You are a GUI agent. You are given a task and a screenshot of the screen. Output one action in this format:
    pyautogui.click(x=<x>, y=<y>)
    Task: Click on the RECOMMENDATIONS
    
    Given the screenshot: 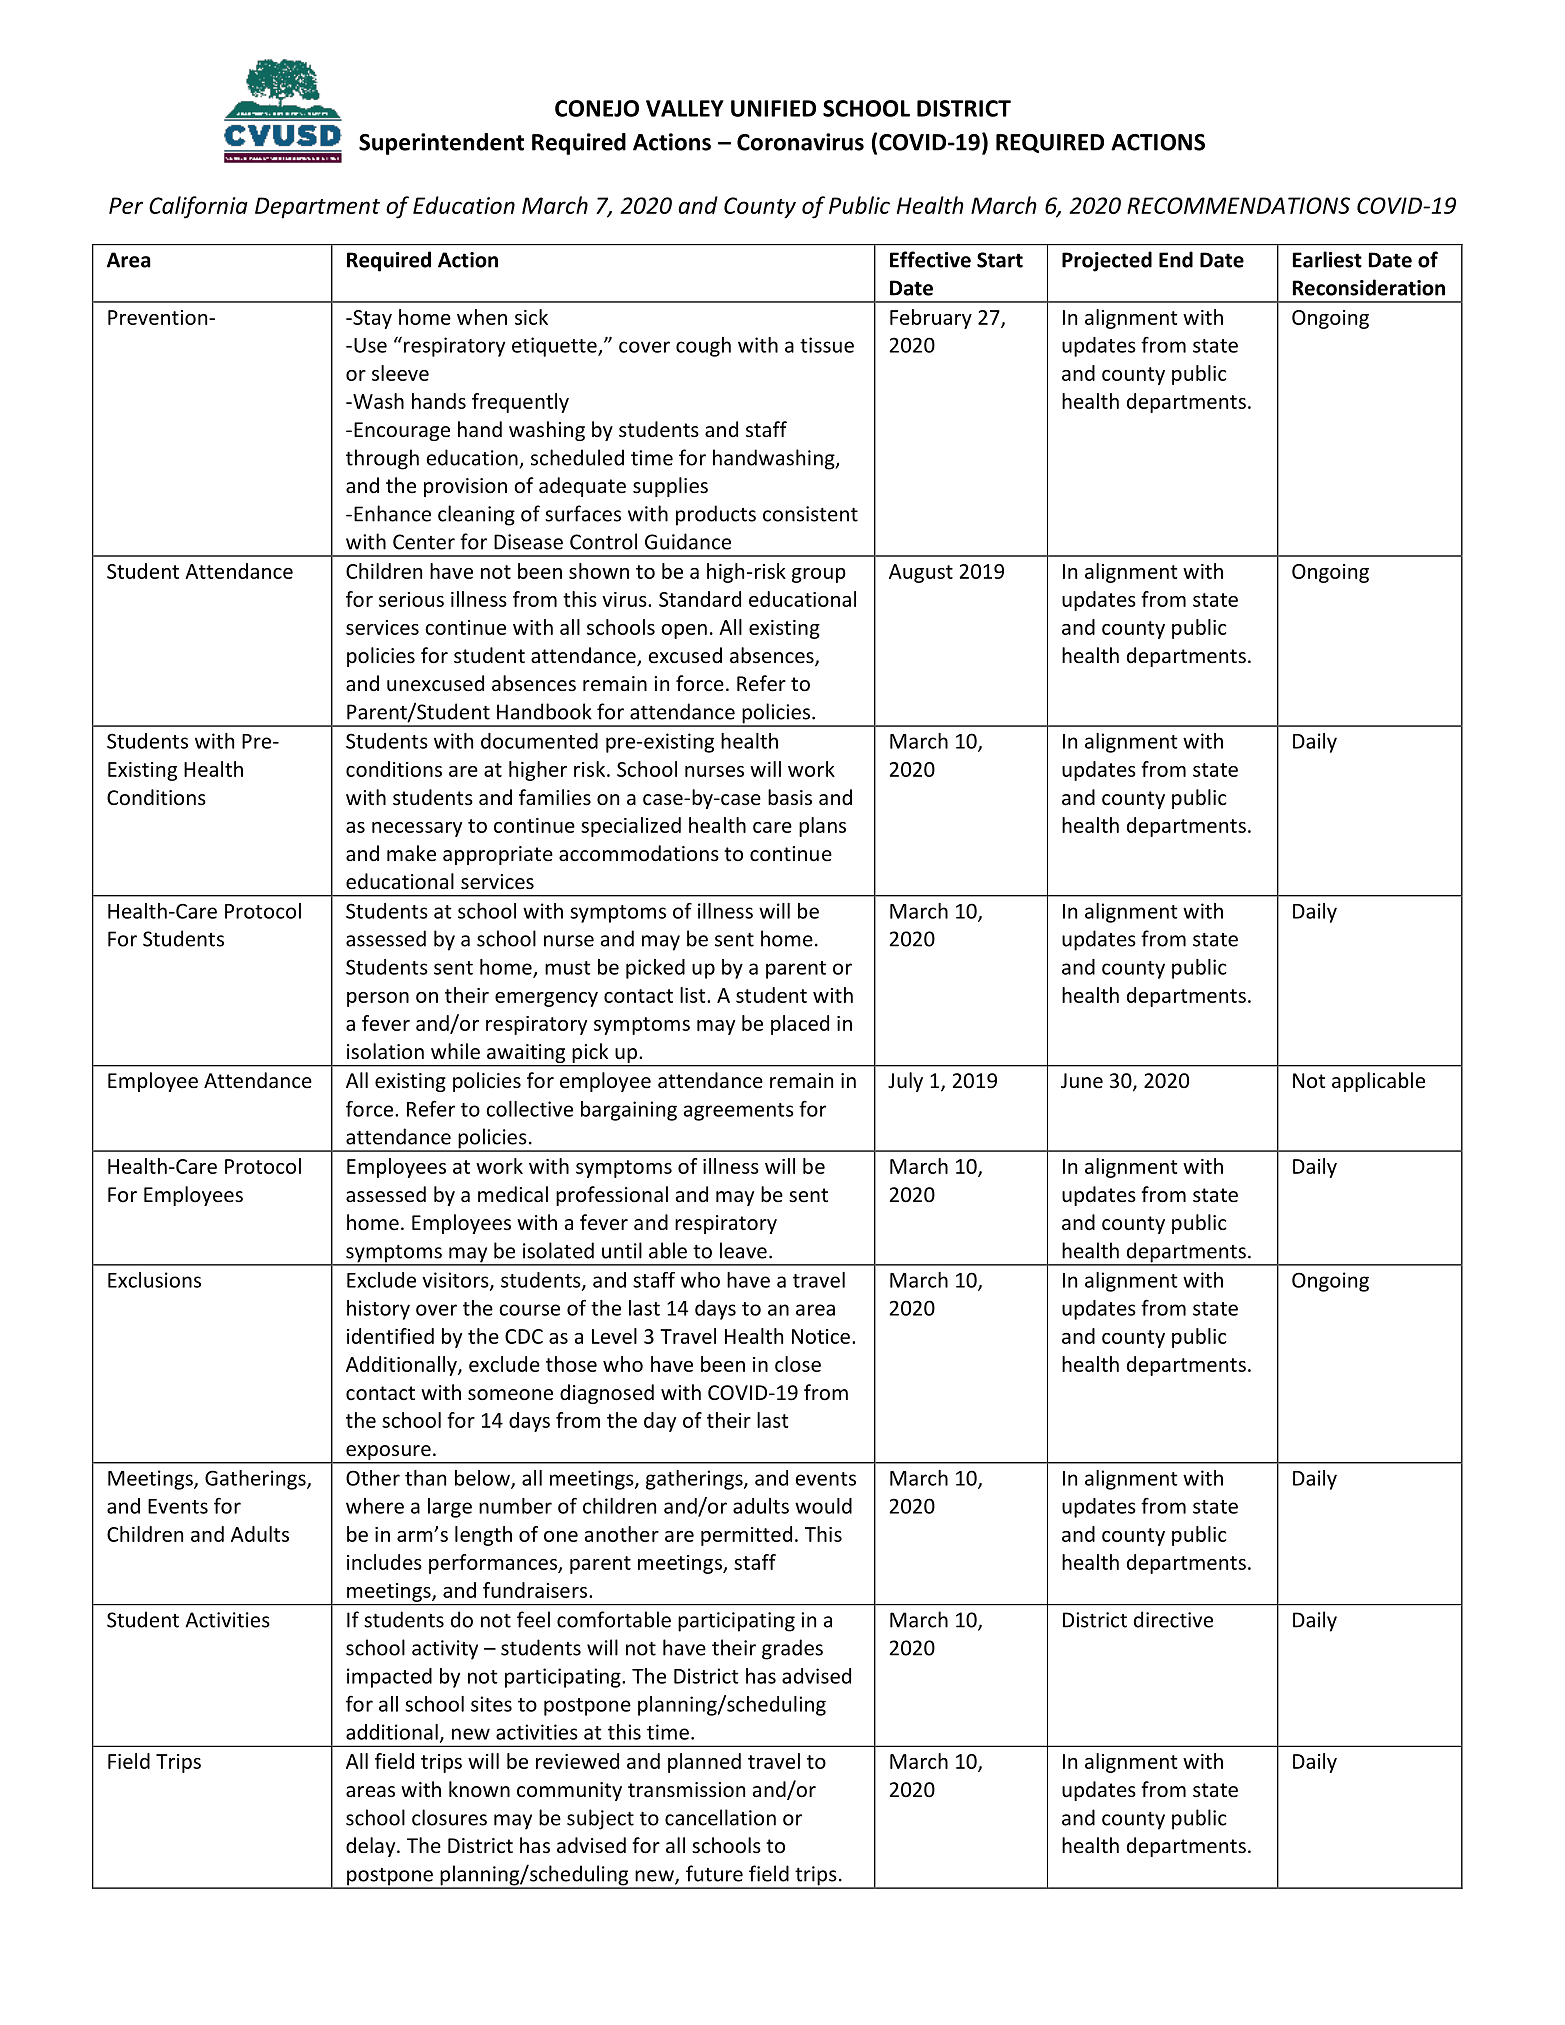 What is the action you would take?
    pyautogui.click(x=1238, y=205)
